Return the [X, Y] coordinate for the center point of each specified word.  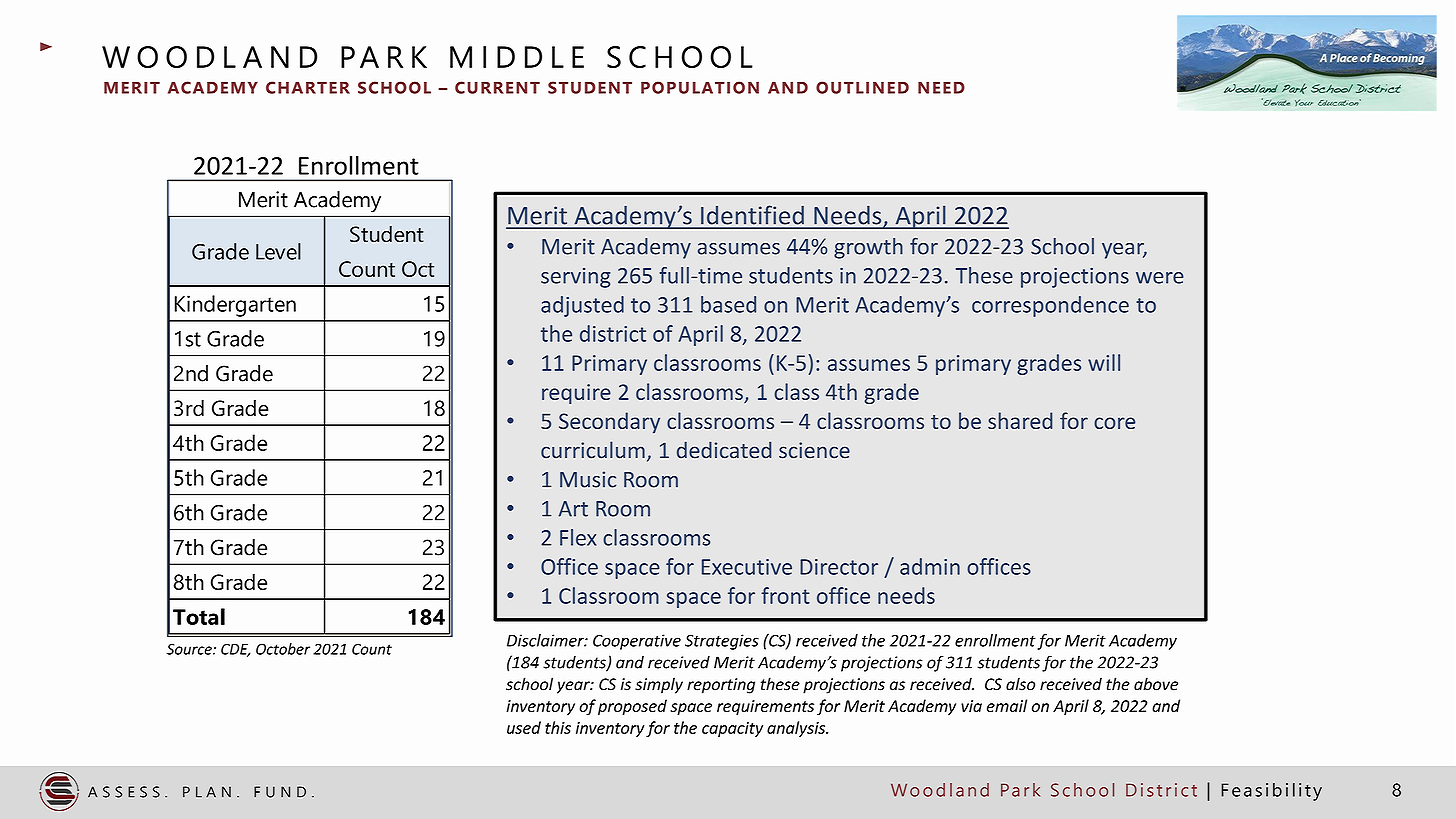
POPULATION [700, 87]
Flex [578, 537]
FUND [280, 792]
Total [199, 616]
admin [930, 566]
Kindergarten [235, 306]
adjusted [582, 306]
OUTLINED [862, 87]
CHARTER [308, 87]
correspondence [1050, 306]
